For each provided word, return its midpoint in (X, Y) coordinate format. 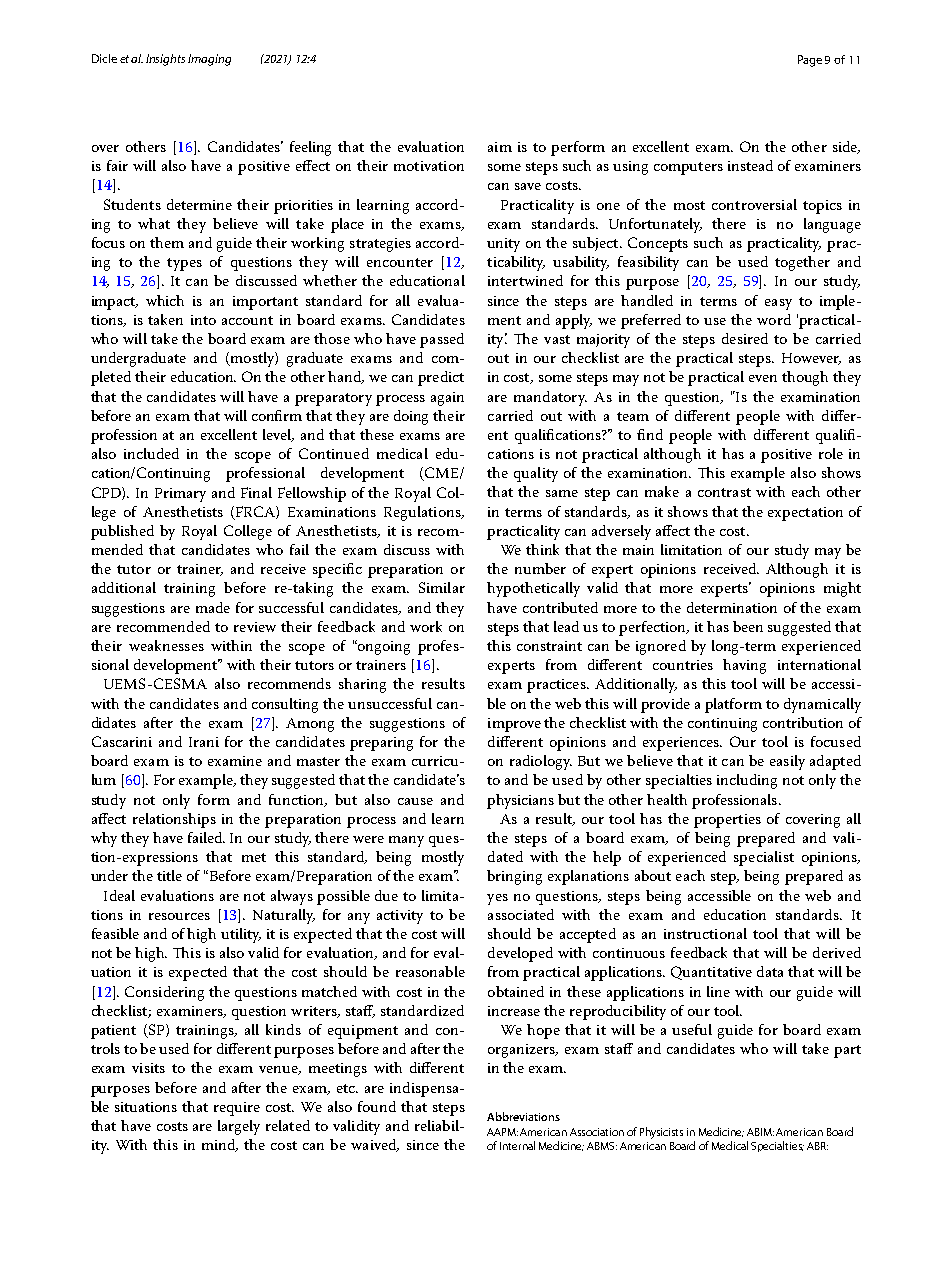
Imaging (209, 60)
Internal (517, 1145)
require (237, 1109)
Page (810, 61)
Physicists (661, 1133)
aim (500, 147)
